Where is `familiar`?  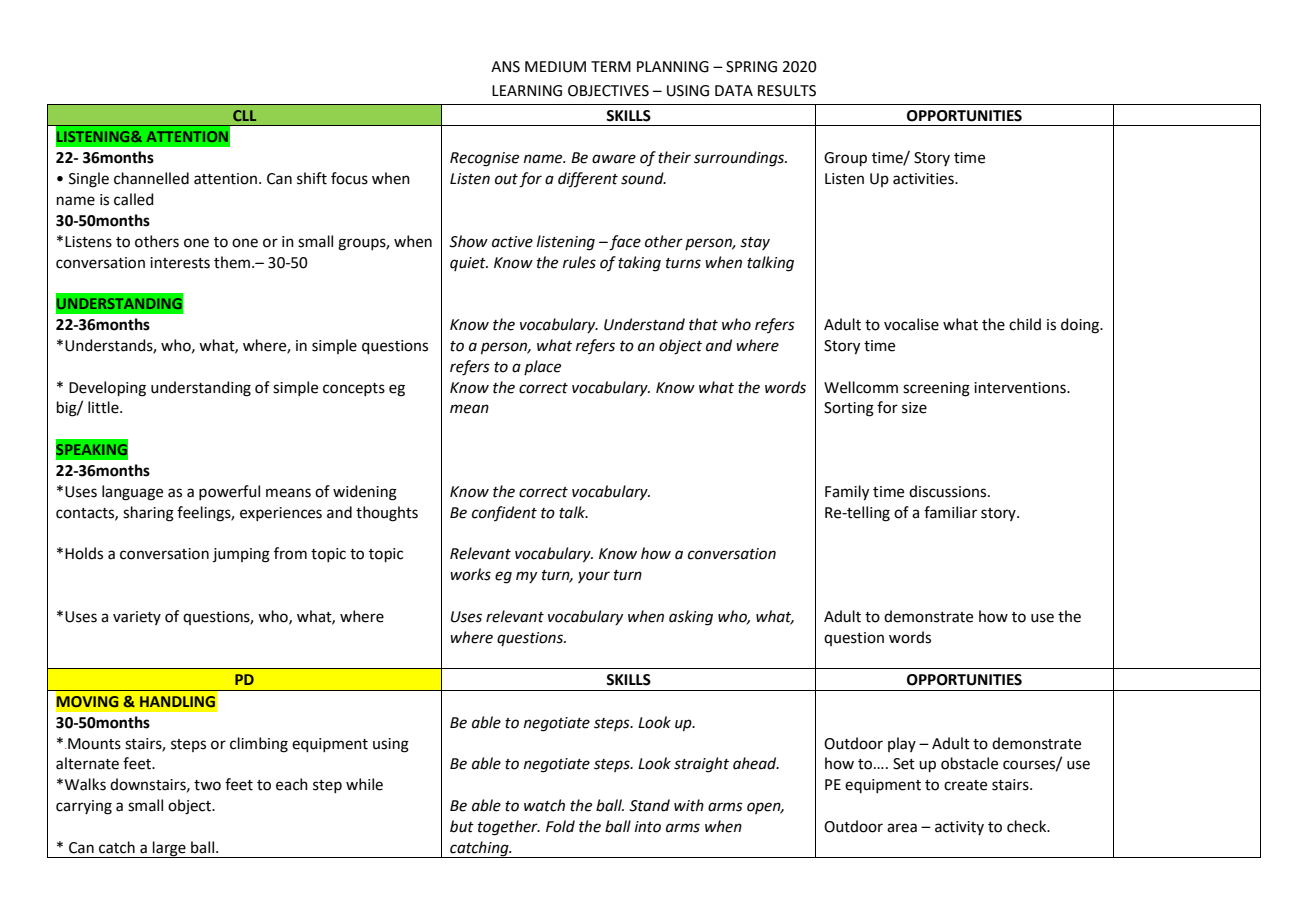 familiar is located at coordinates (950, 512).
